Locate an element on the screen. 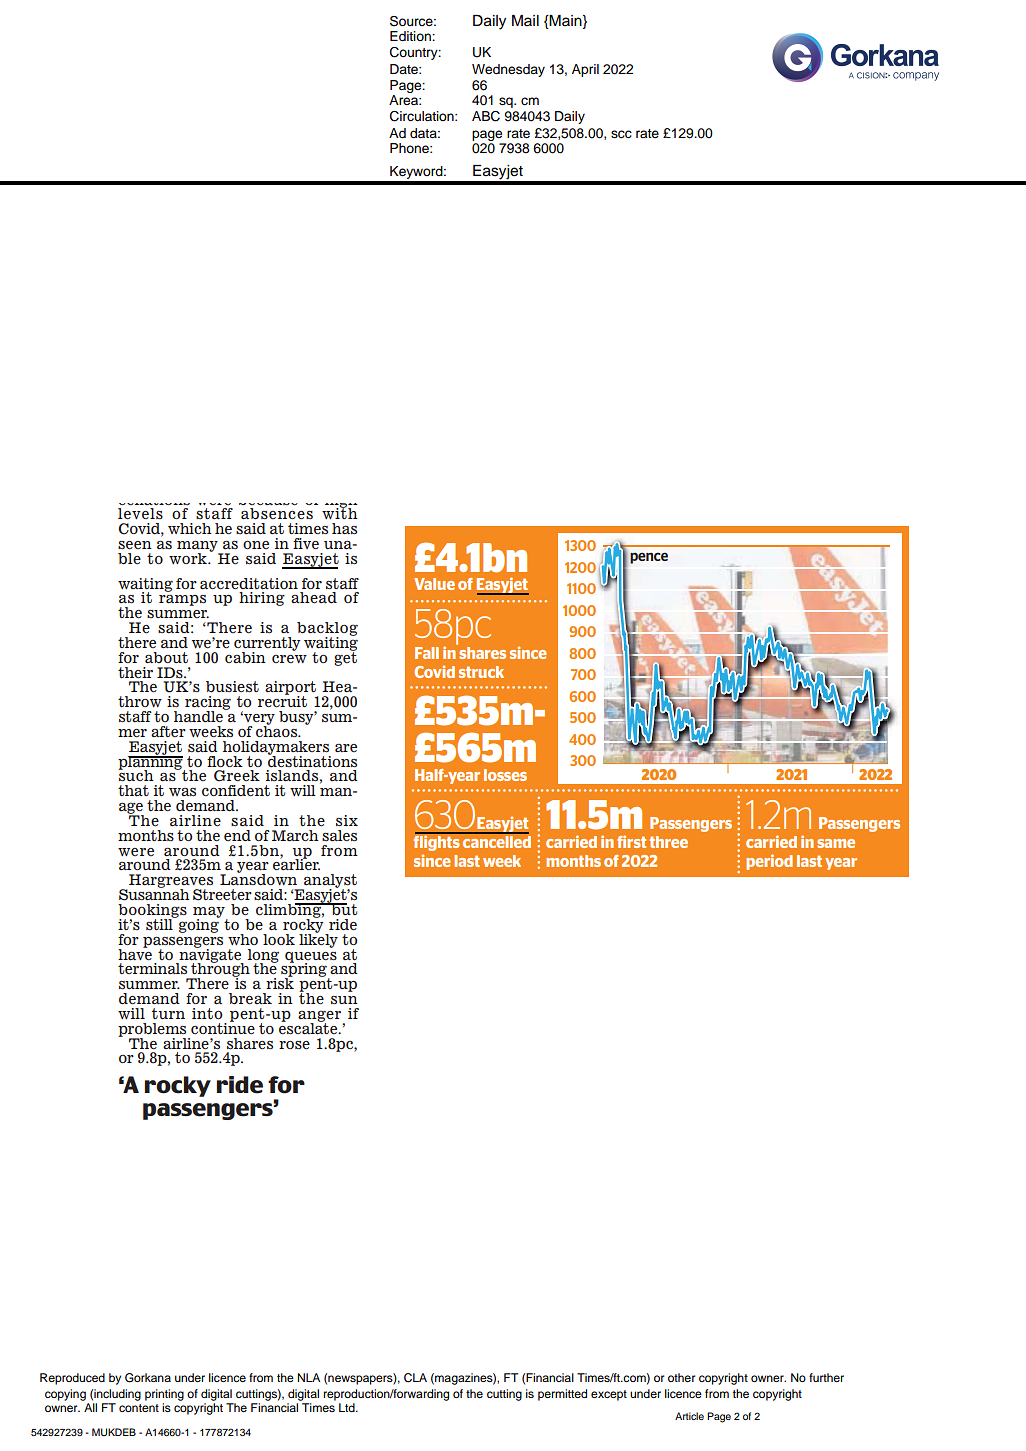 This screenshot has width=1026, height=1451. printing is located at coordinates (164, 1395).
